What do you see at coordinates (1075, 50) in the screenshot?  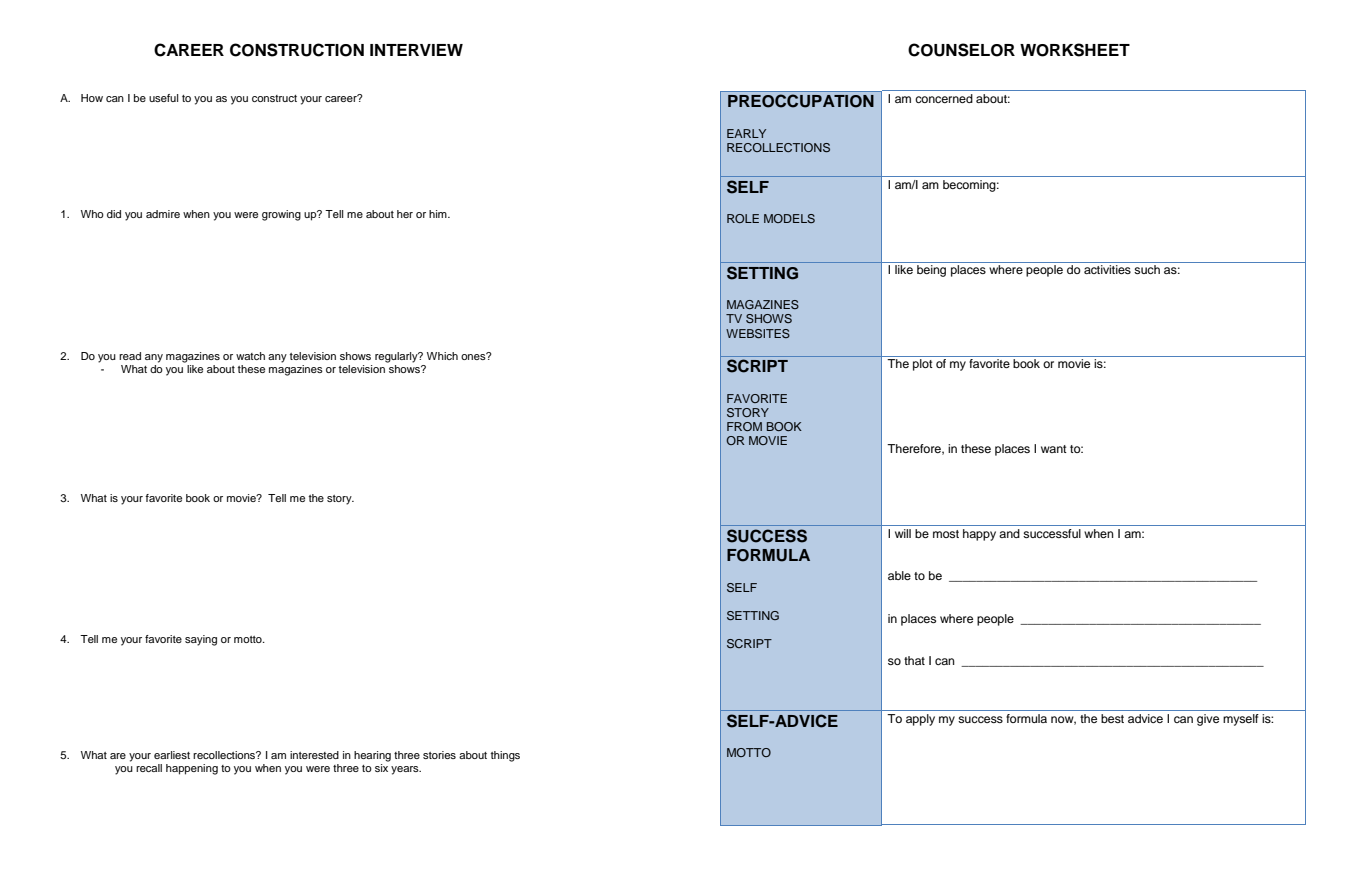 I see `WORKSHEET` at bounding box center [1075, 50].
